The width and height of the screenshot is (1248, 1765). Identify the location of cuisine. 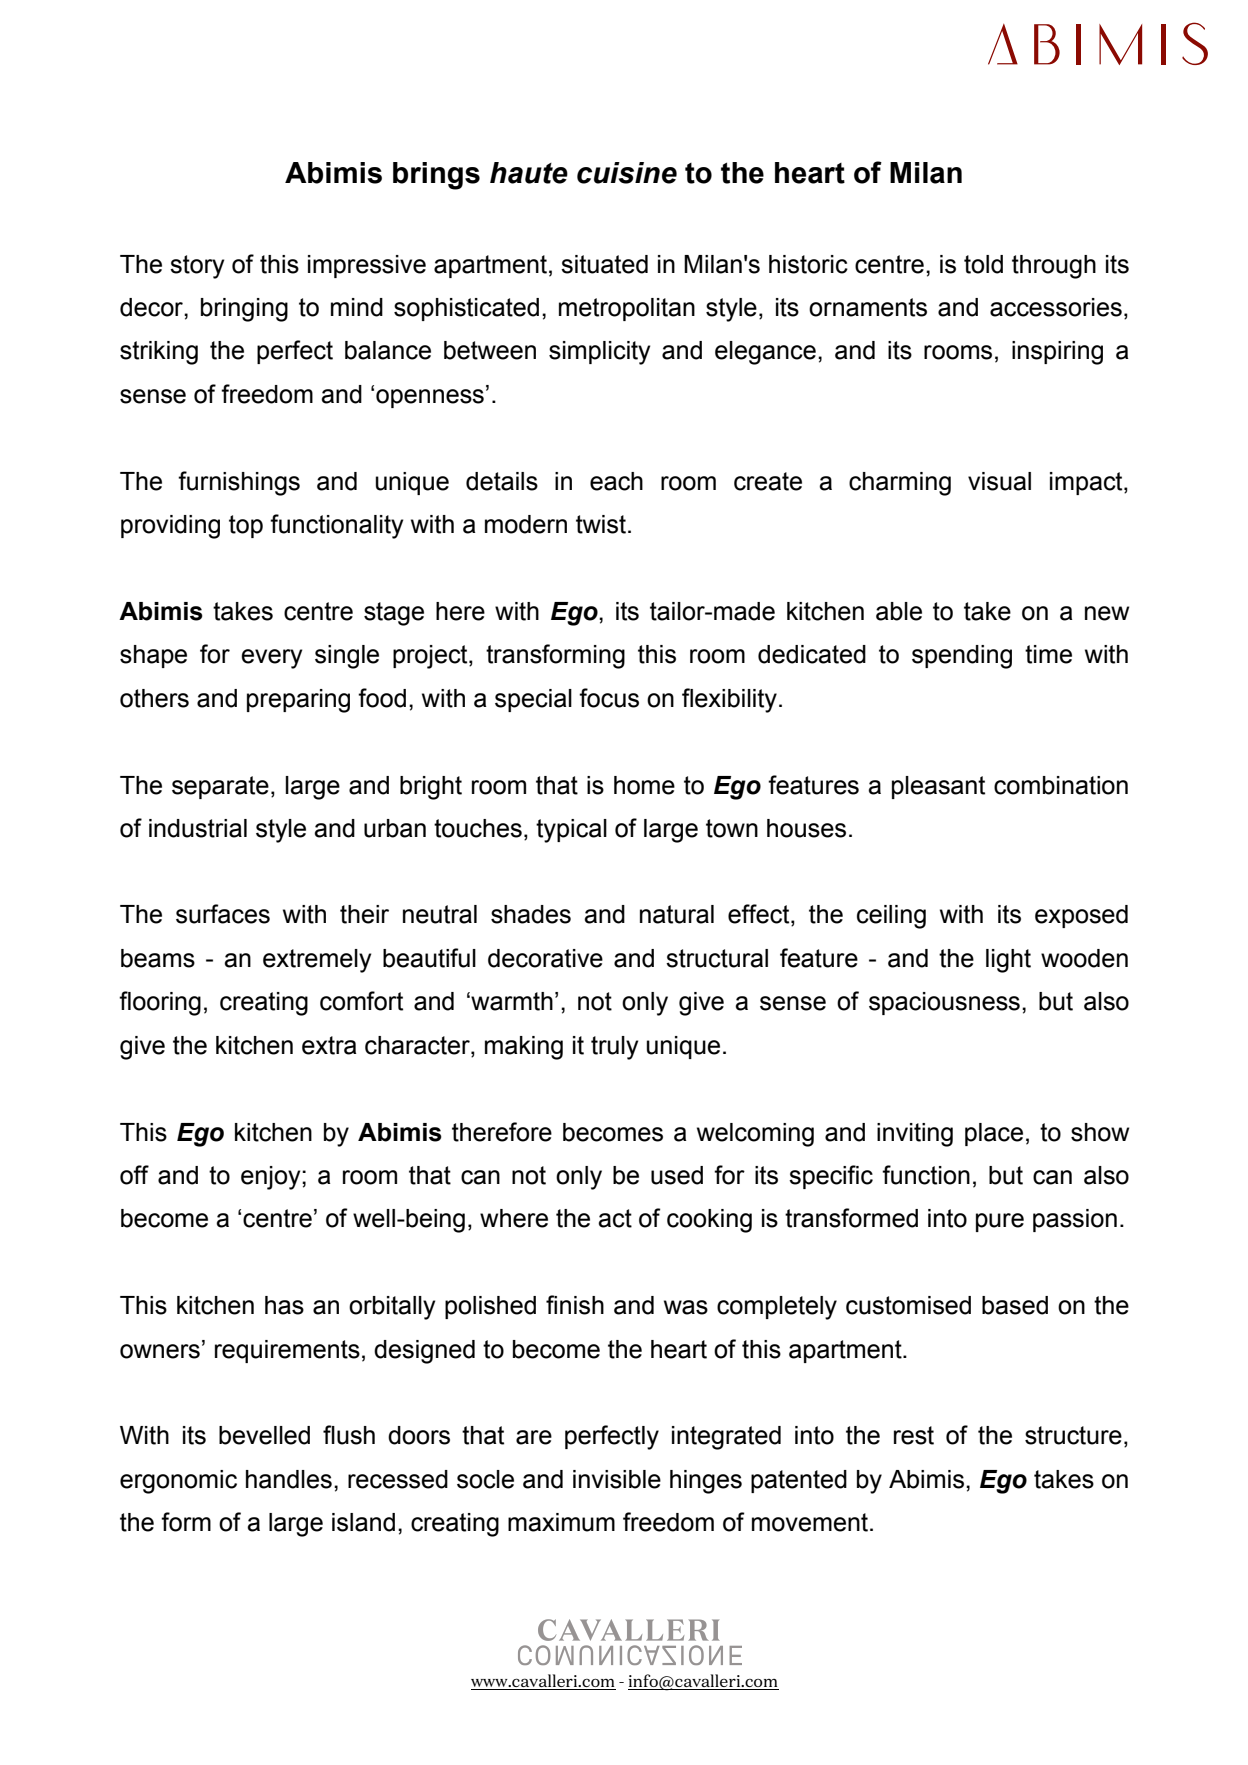
(627, 173).
